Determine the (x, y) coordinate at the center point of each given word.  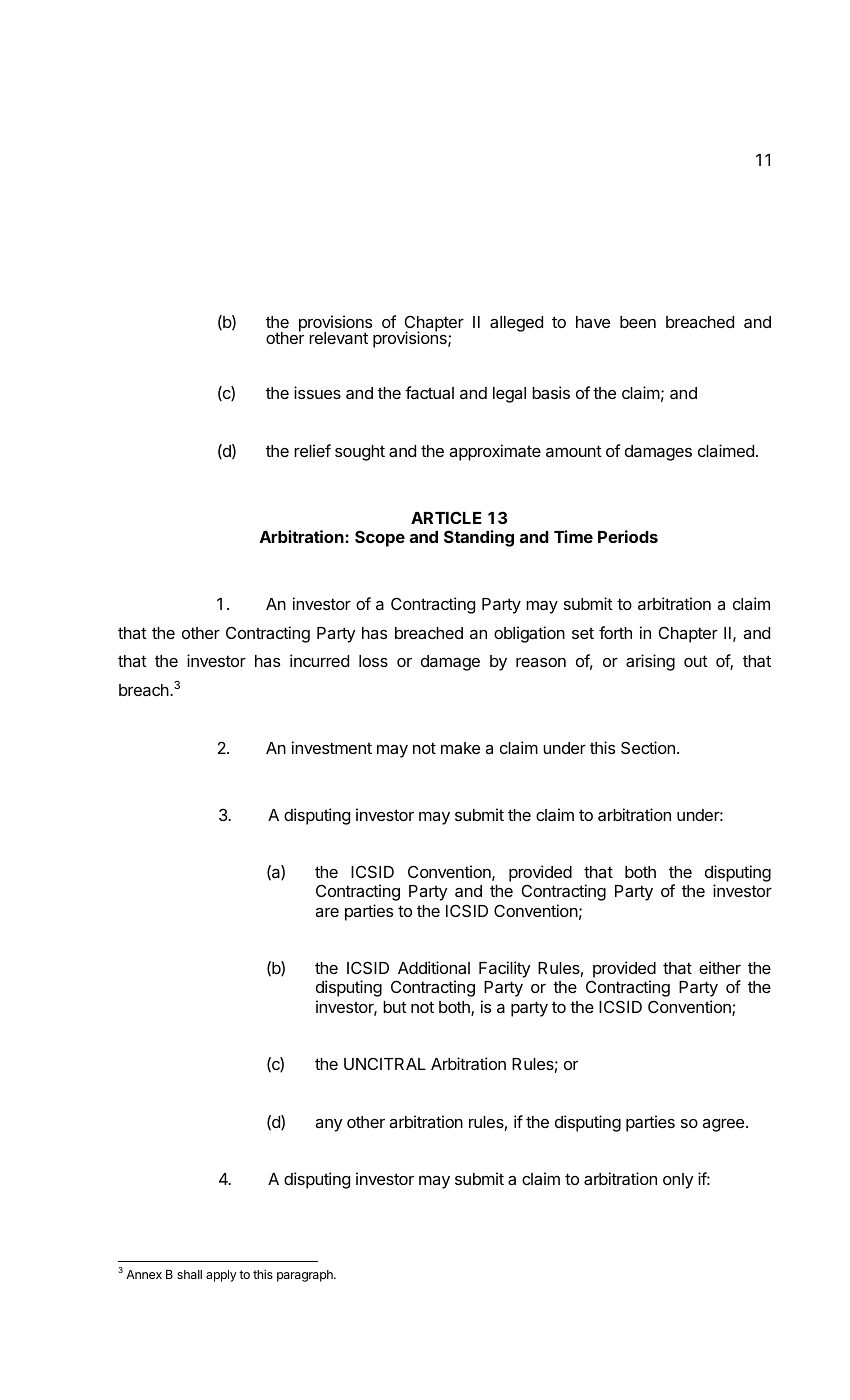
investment (332, 747)
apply (221, 1276)
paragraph (306, 1276)
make (460, 748)
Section (648, 747)
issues (317, 392)
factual (429, 392)
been (638, 322)
